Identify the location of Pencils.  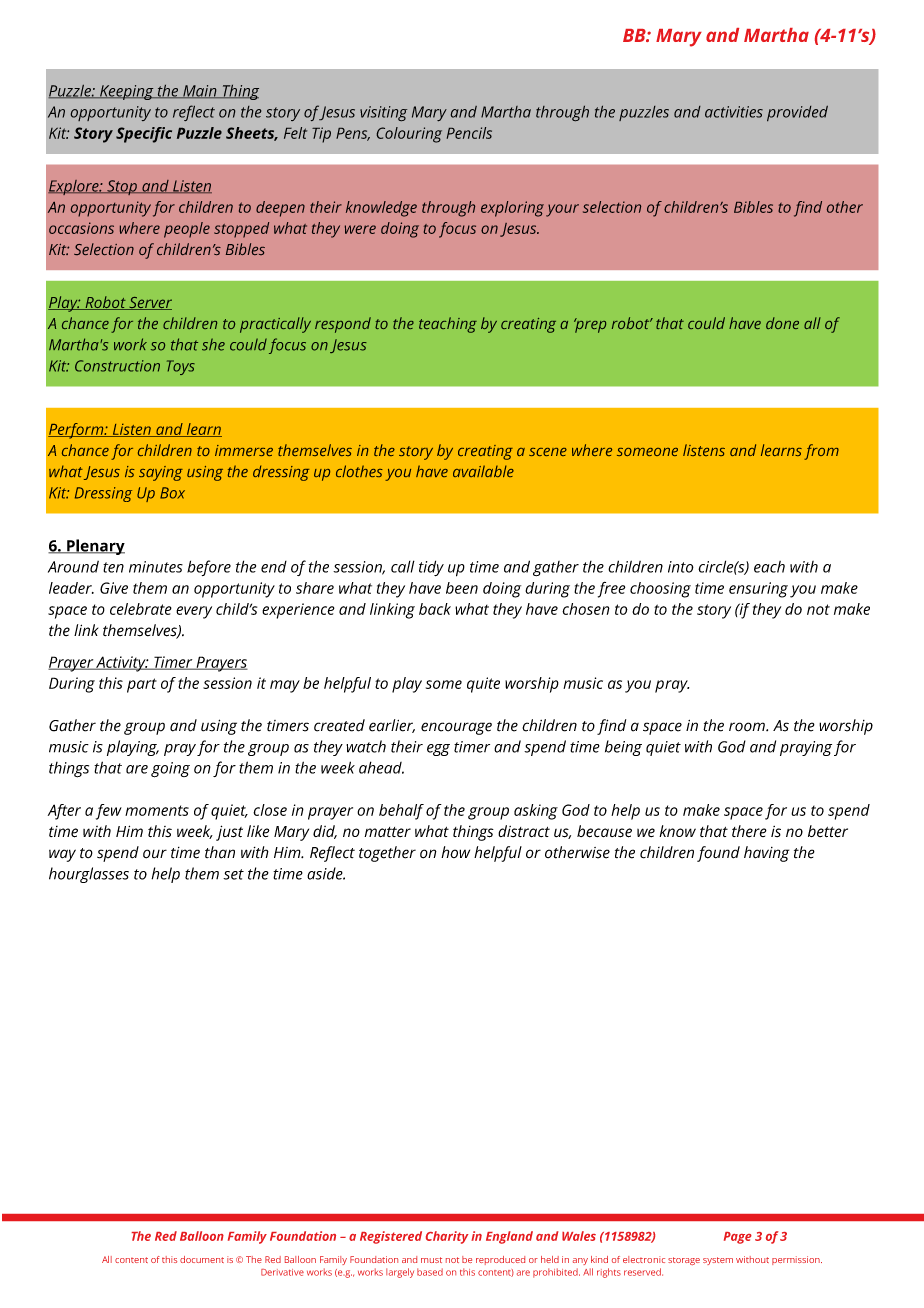
(469, 133).
